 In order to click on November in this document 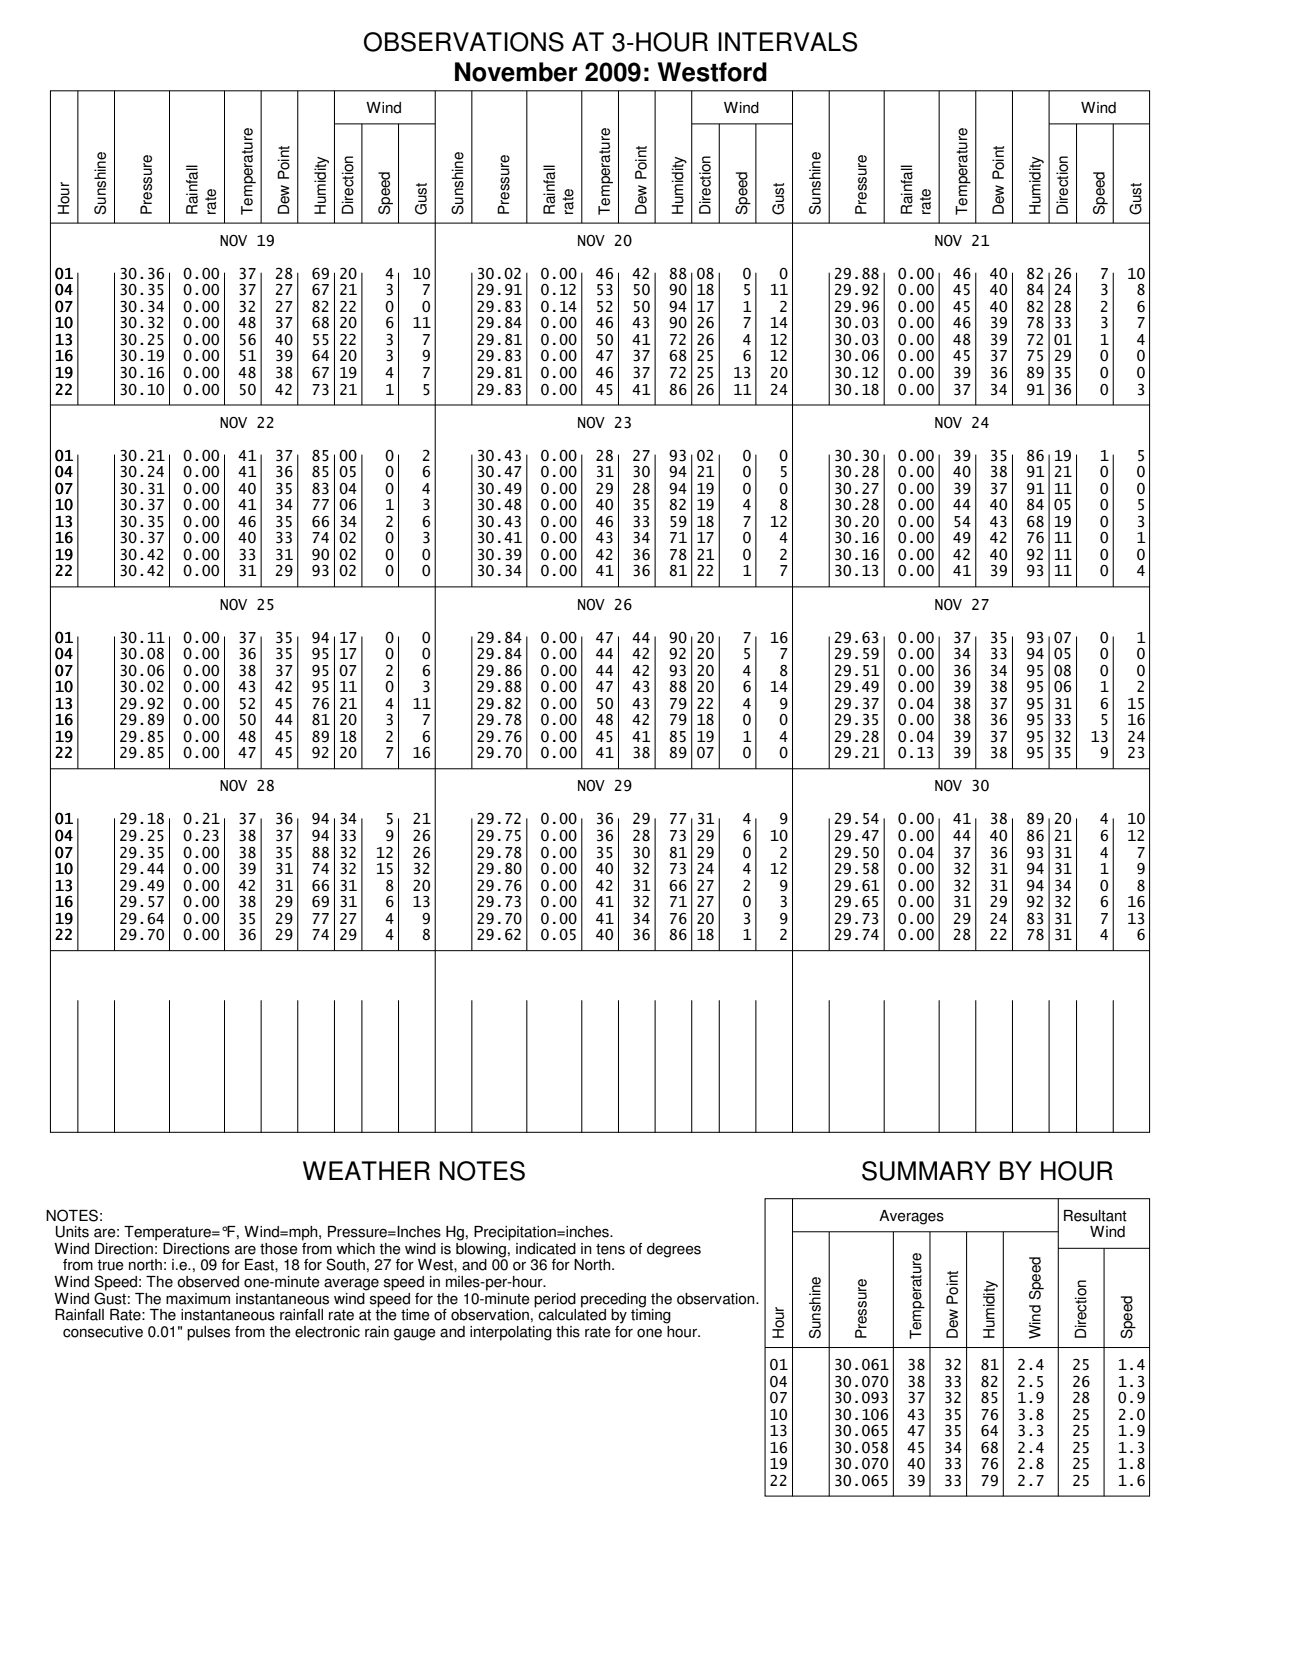, I will do `click(516, 72)`.
